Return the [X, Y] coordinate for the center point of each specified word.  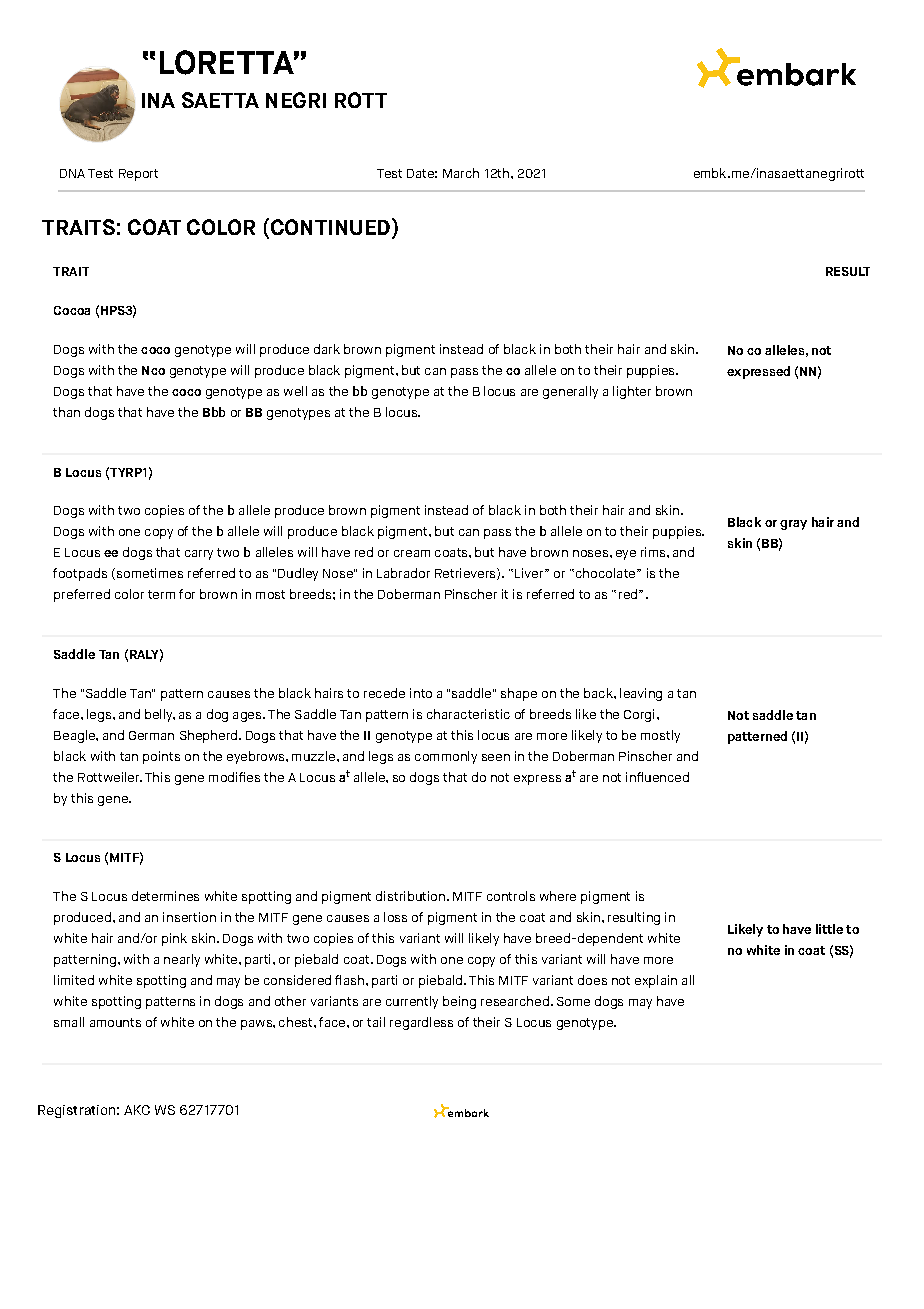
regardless [421, 1023]
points [161, 757]
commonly [446, 757]
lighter [632, 392]
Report [138, 175]
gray [793, 525]
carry [199, 555]
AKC [137, 1110]
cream [412, 553]
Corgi [639, 715]
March [461, 173]
